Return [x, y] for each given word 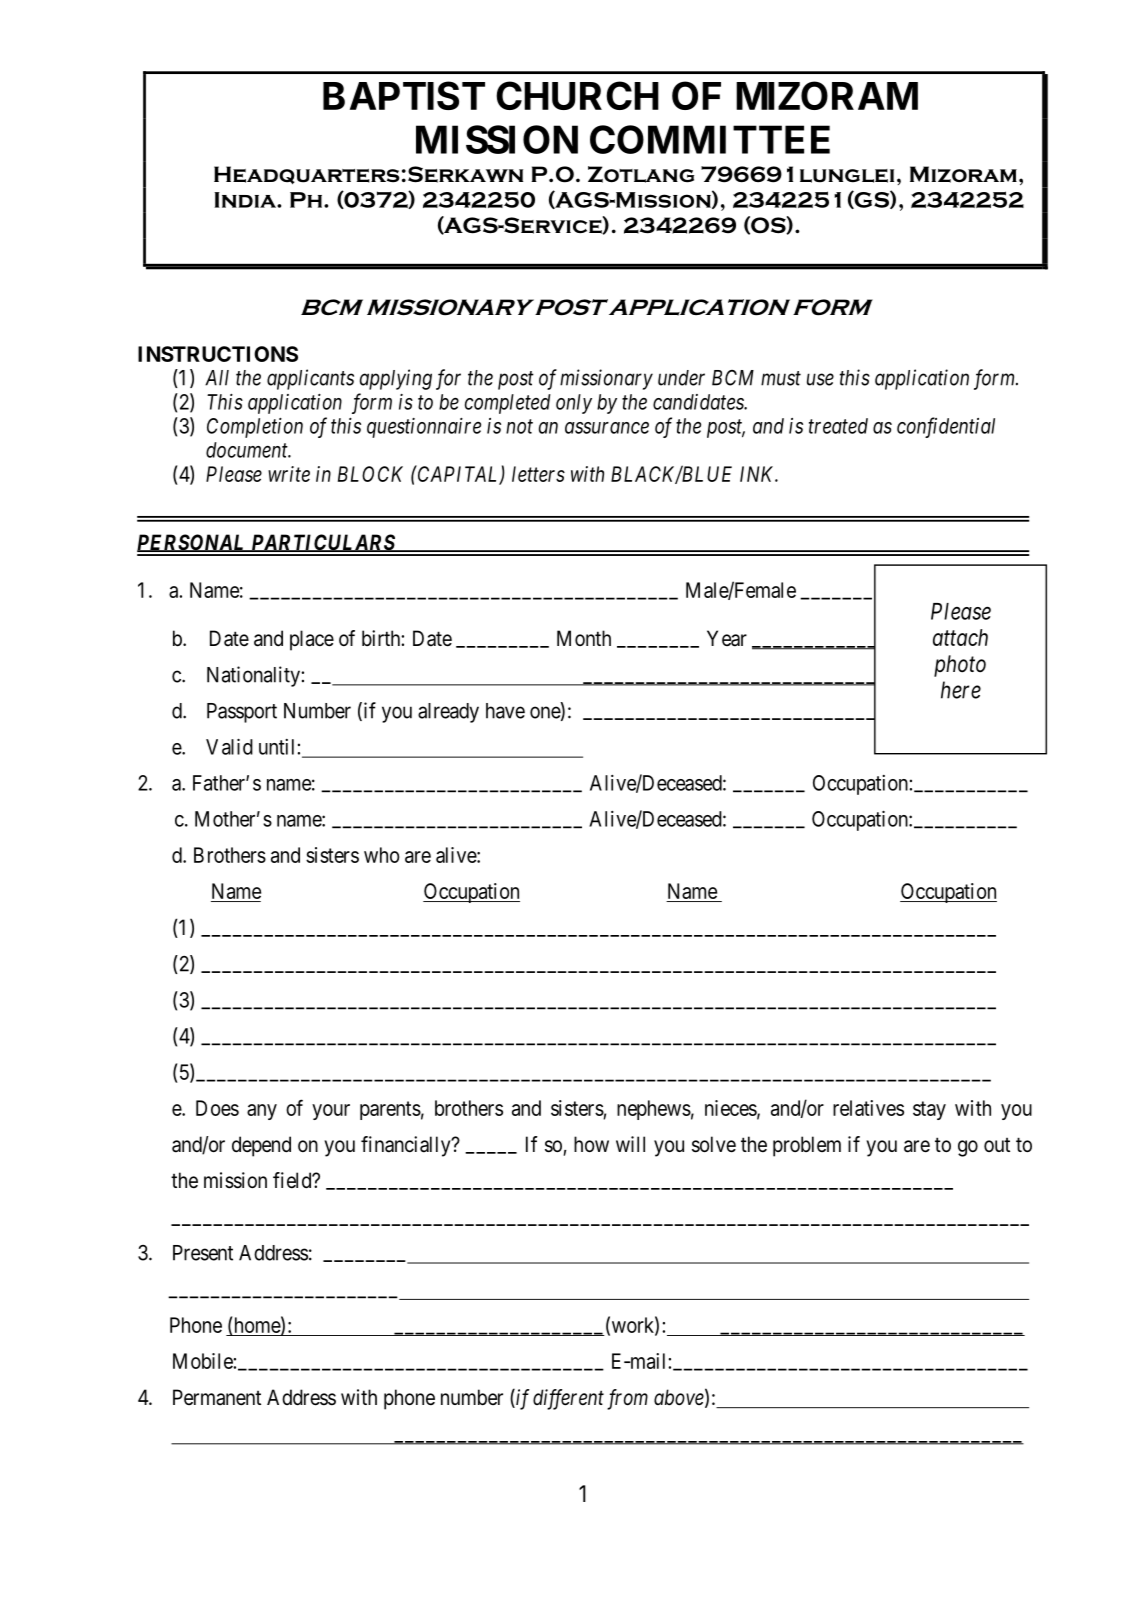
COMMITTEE [710, 139]
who [381, 855]
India [246, 200]
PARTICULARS [323, 543]
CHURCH [577, 95]
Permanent [217, 1397]
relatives [868, 1108]
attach [960, 637]
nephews [654, 1110]
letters [538, 474]
